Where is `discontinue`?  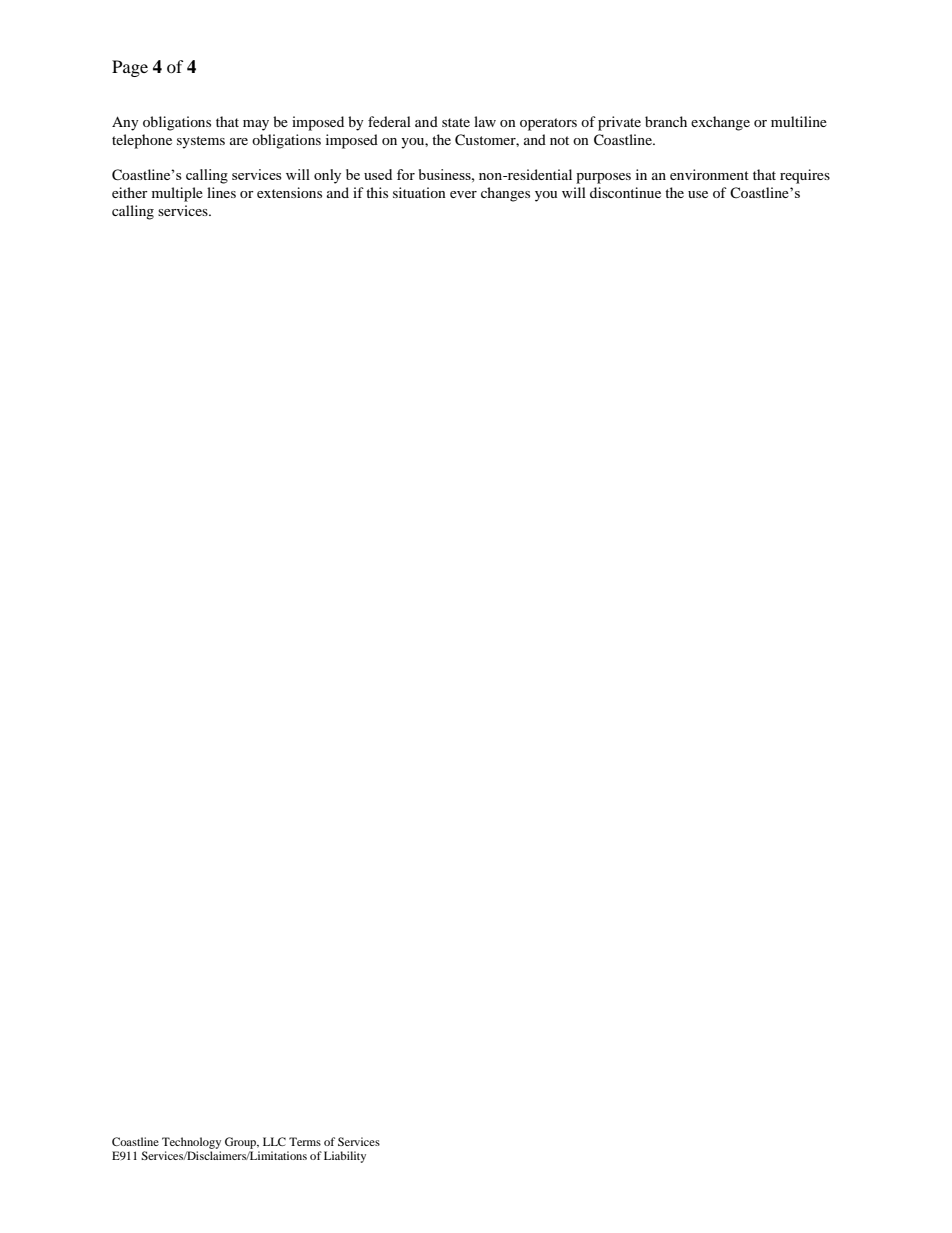
discontinue is located at coordinates (625, 192).
